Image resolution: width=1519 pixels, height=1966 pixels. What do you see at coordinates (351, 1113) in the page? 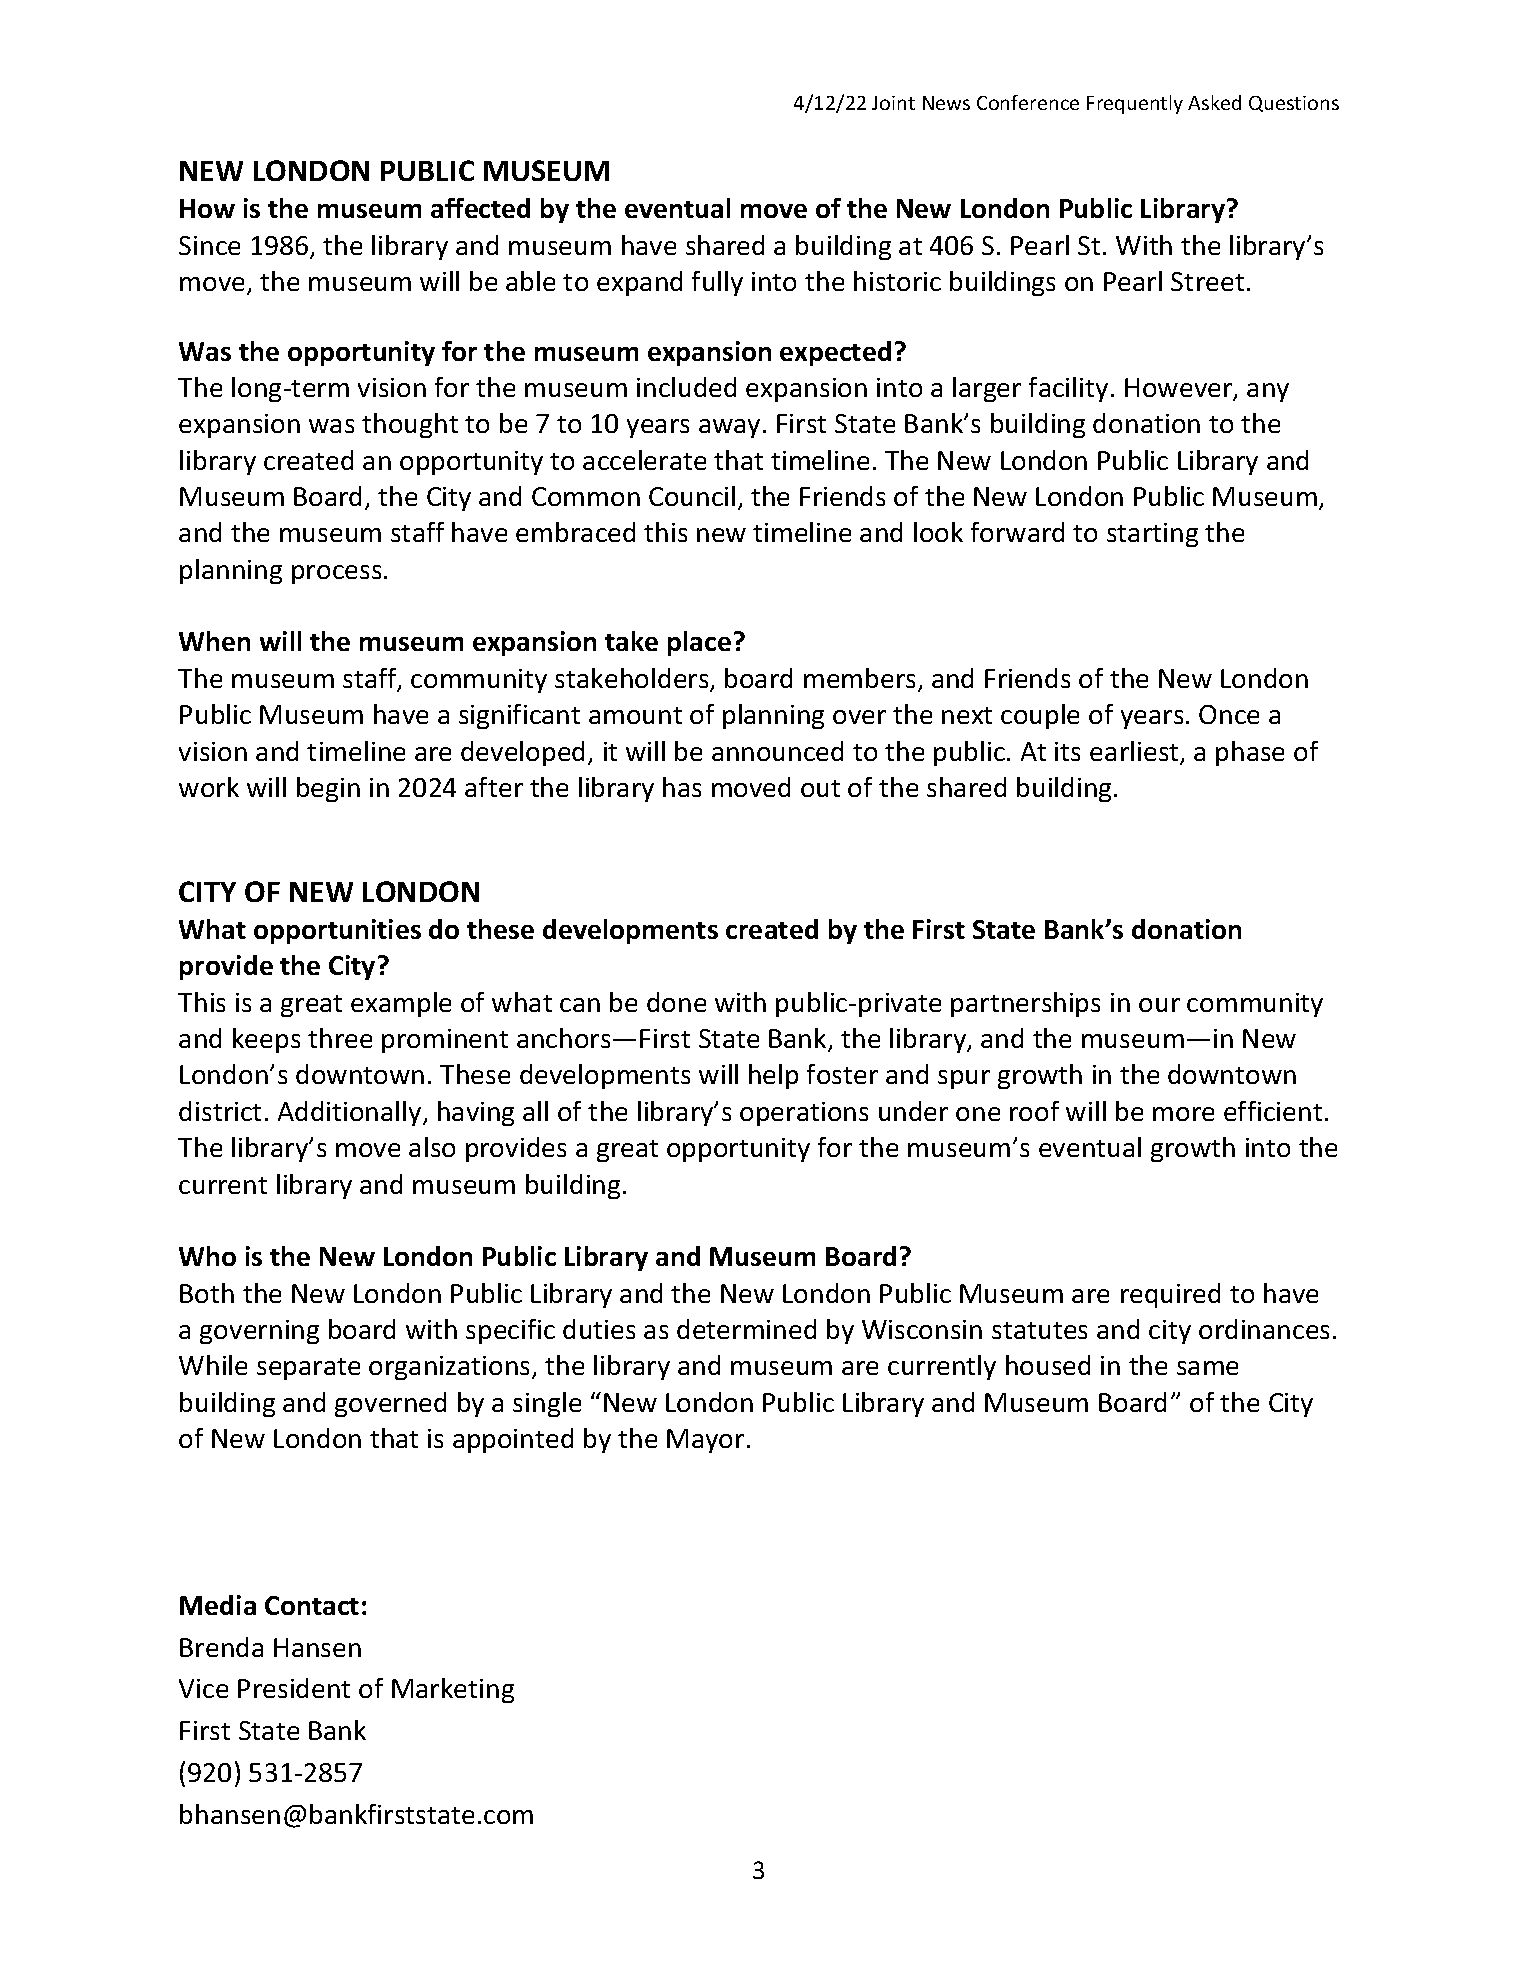
I see `Additionally` at bounding box center [351, 1113].
